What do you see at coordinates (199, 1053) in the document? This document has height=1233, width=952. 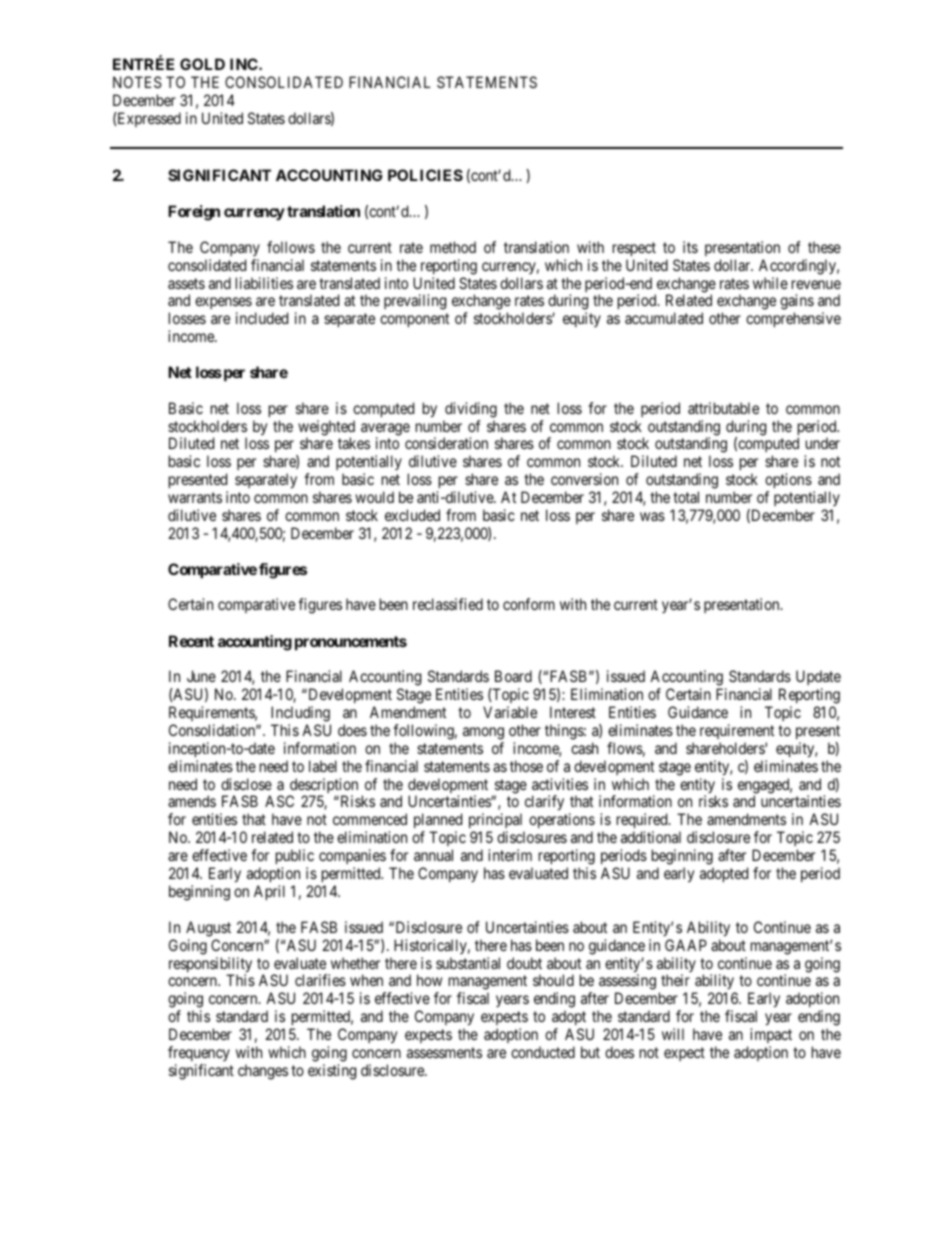 I see `frequency` at bounding box center [199, 1053].
